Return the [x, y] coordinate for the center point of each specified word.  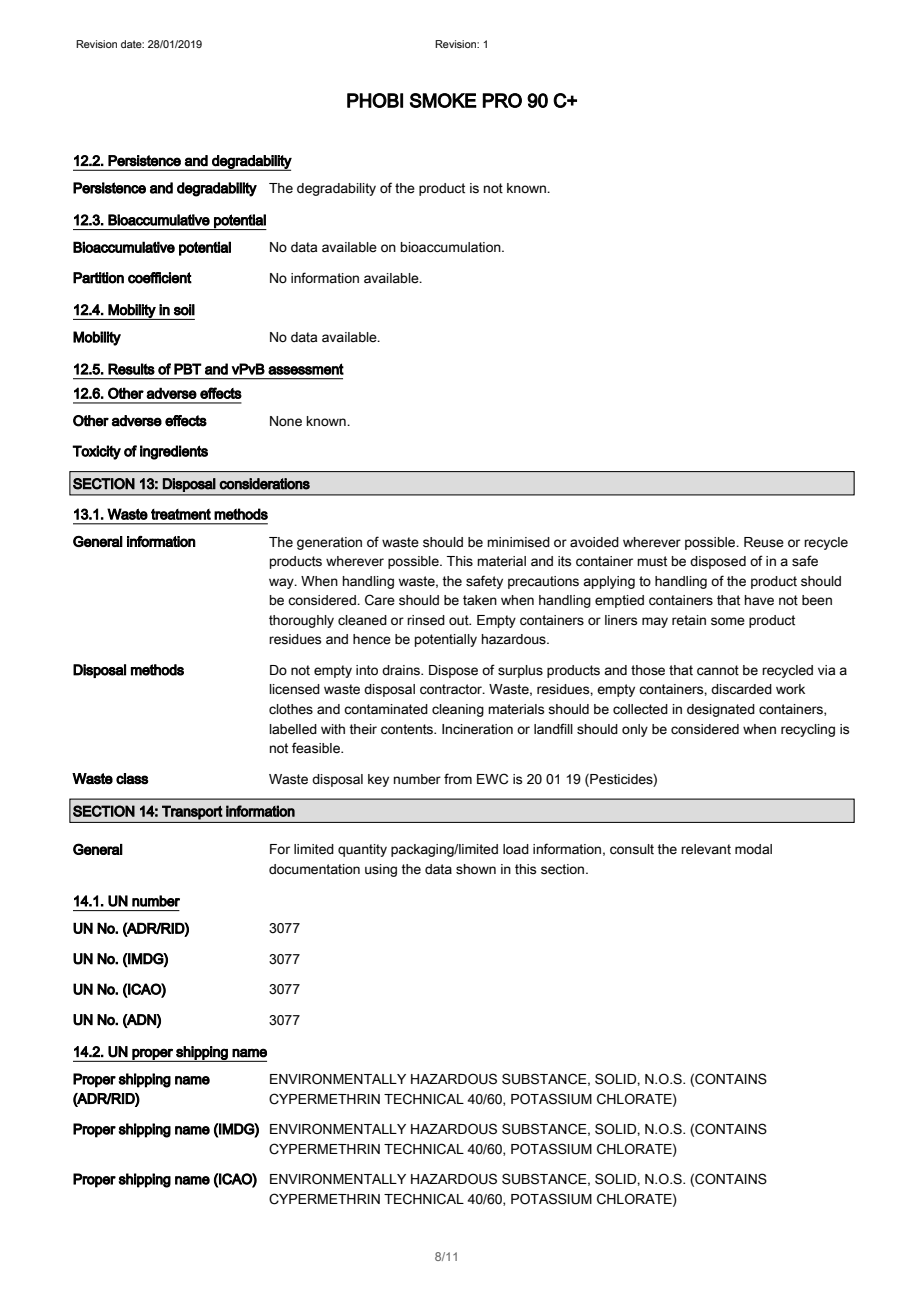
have [759, 600]
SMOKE [443, 100]
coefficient [160, 278]
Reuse [764, 542]
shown [476, 869]
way [282, 583]
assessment [306, 369]
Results [131, 369]
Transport [192, 812]
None [286, 421]
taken [480, 600]
